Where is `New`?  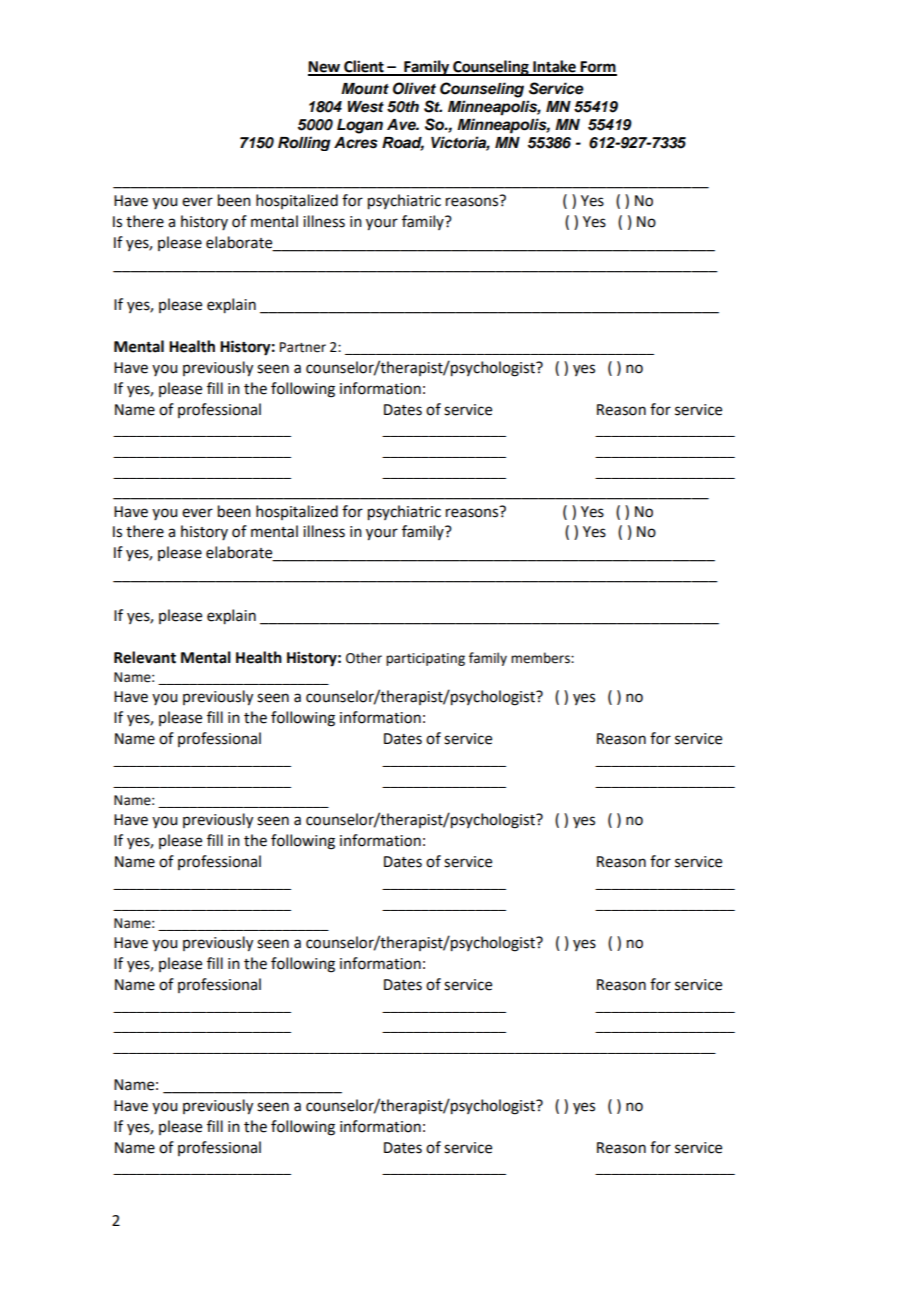
New is located at coordinates (325, 68).
